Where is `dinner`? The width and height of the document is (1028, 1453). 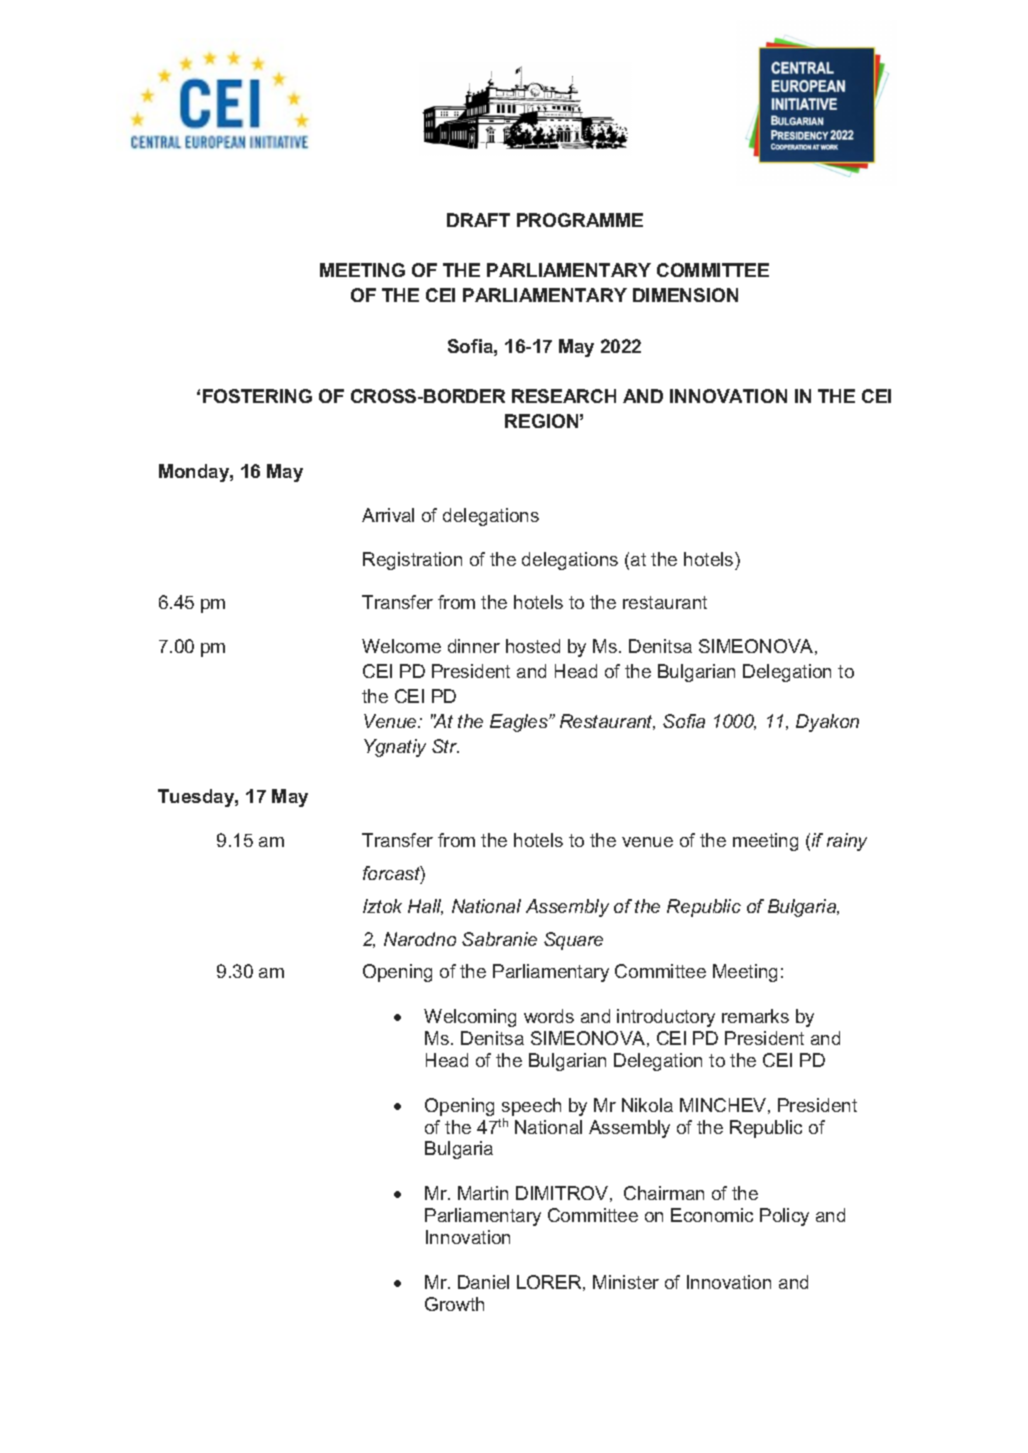 dinner is located at coordinates (474, 646).
